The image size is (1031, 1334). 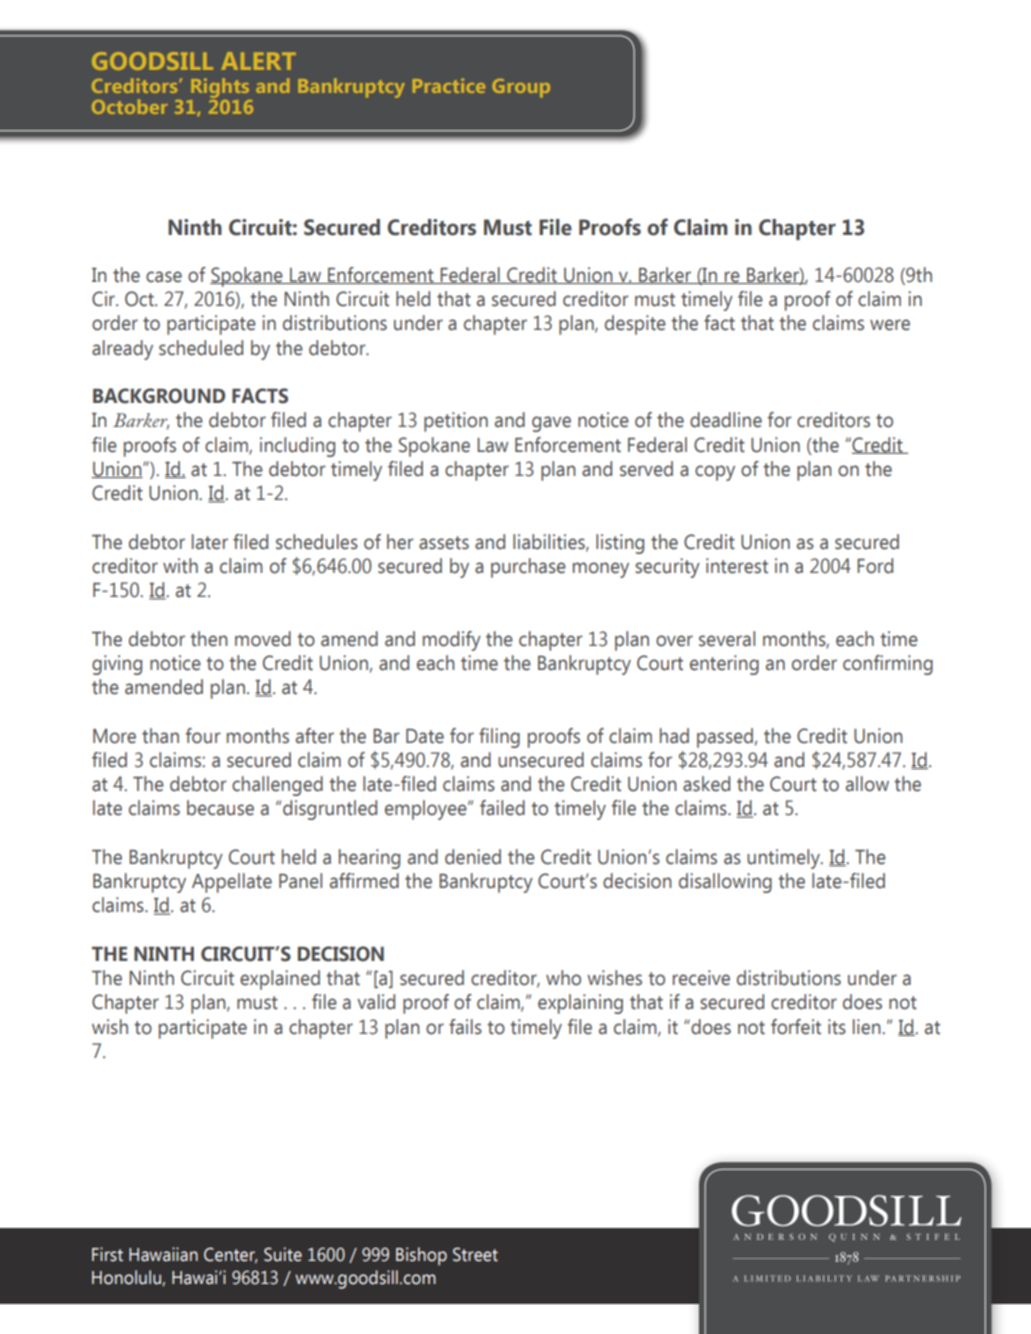 What do you see at coordinates (283, 1254) in the screenshot?
I see `Suite` at bounding box center [283, 1254].
